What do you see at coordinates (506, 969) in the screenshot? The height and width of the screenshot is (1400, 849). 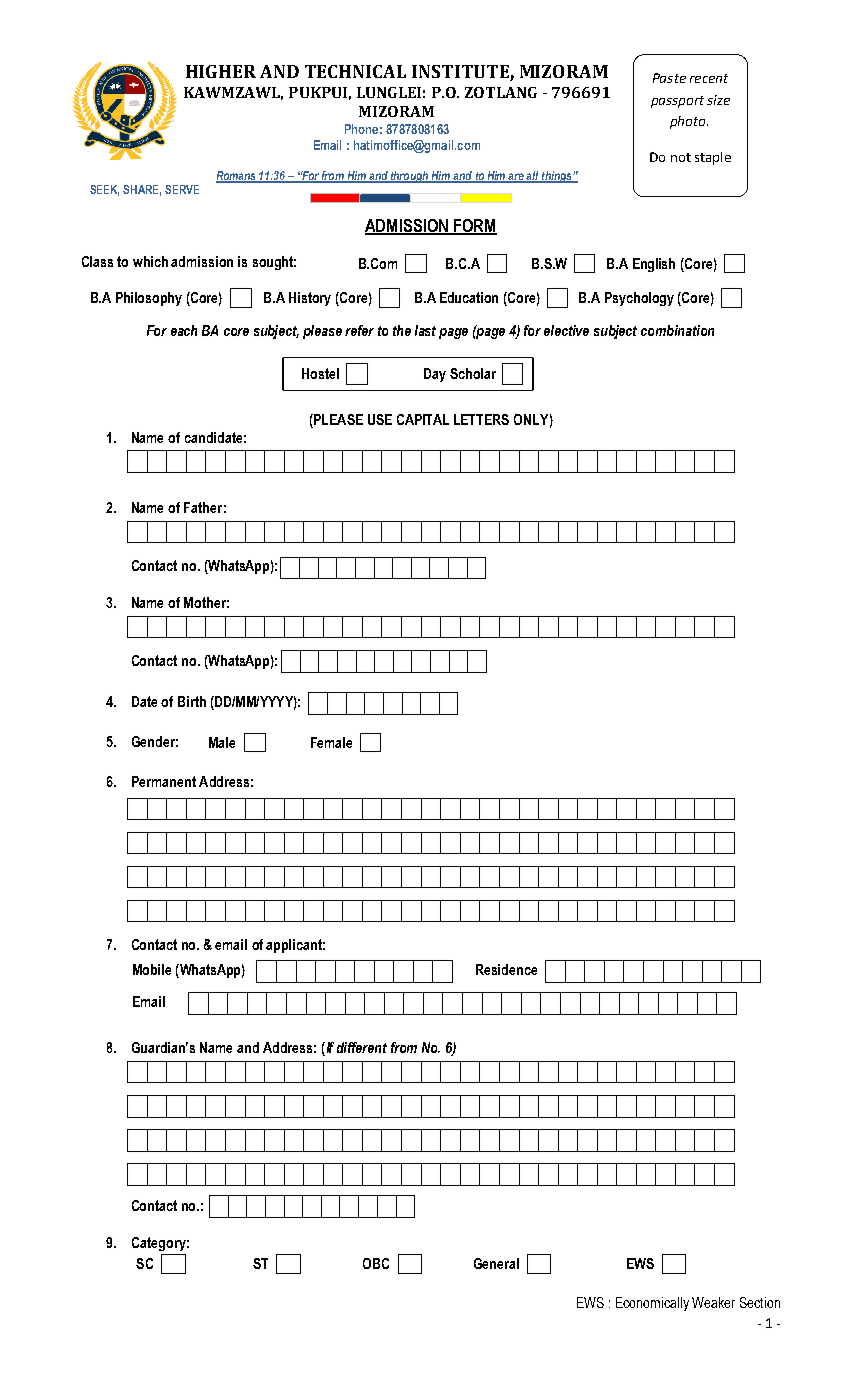 I see `Residence` at bounding box center [506, 969].
